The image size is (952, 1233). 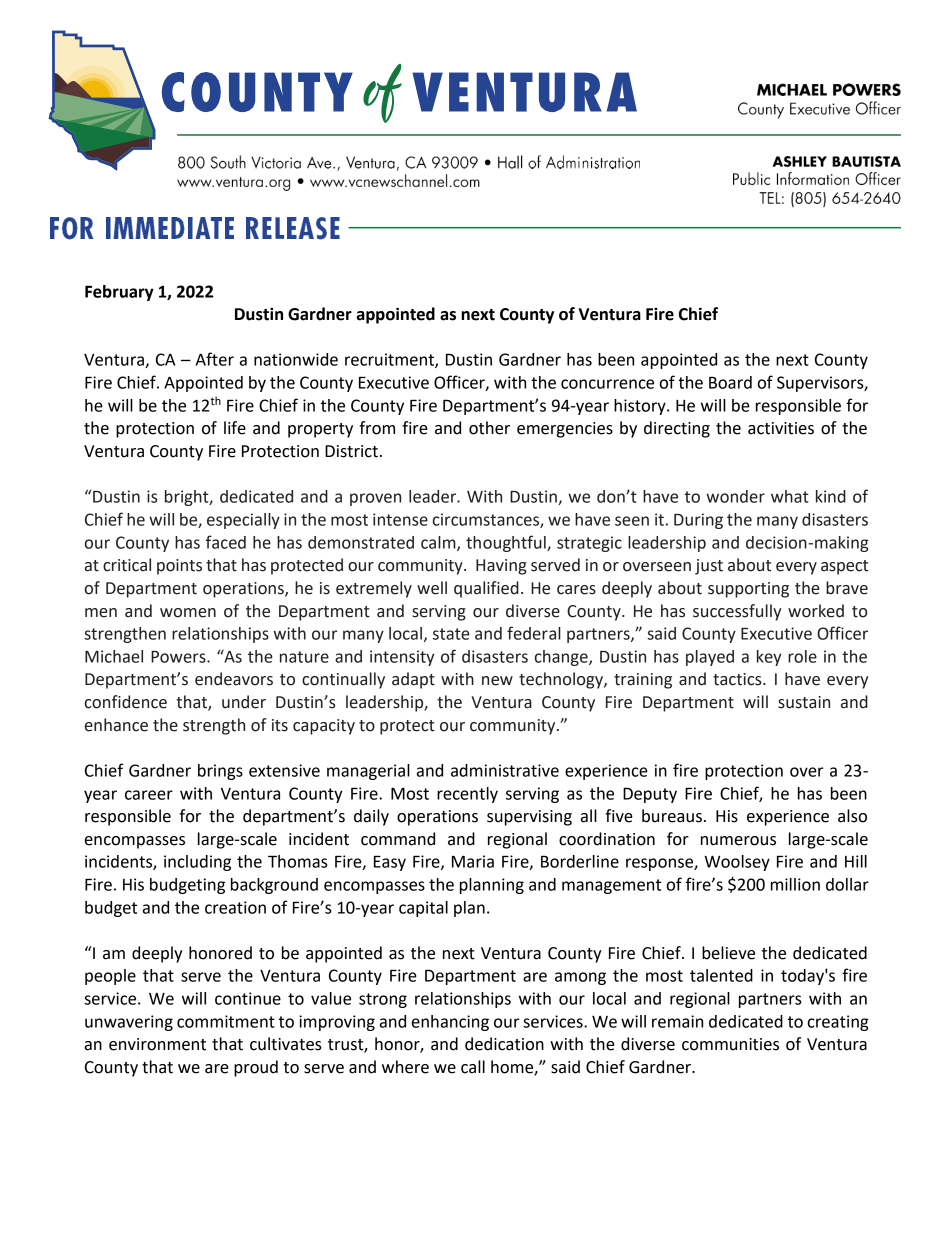 What do you see at coordinates (149, 795) in the screenshot?
I see `career` at bounding box center [149, 795].
